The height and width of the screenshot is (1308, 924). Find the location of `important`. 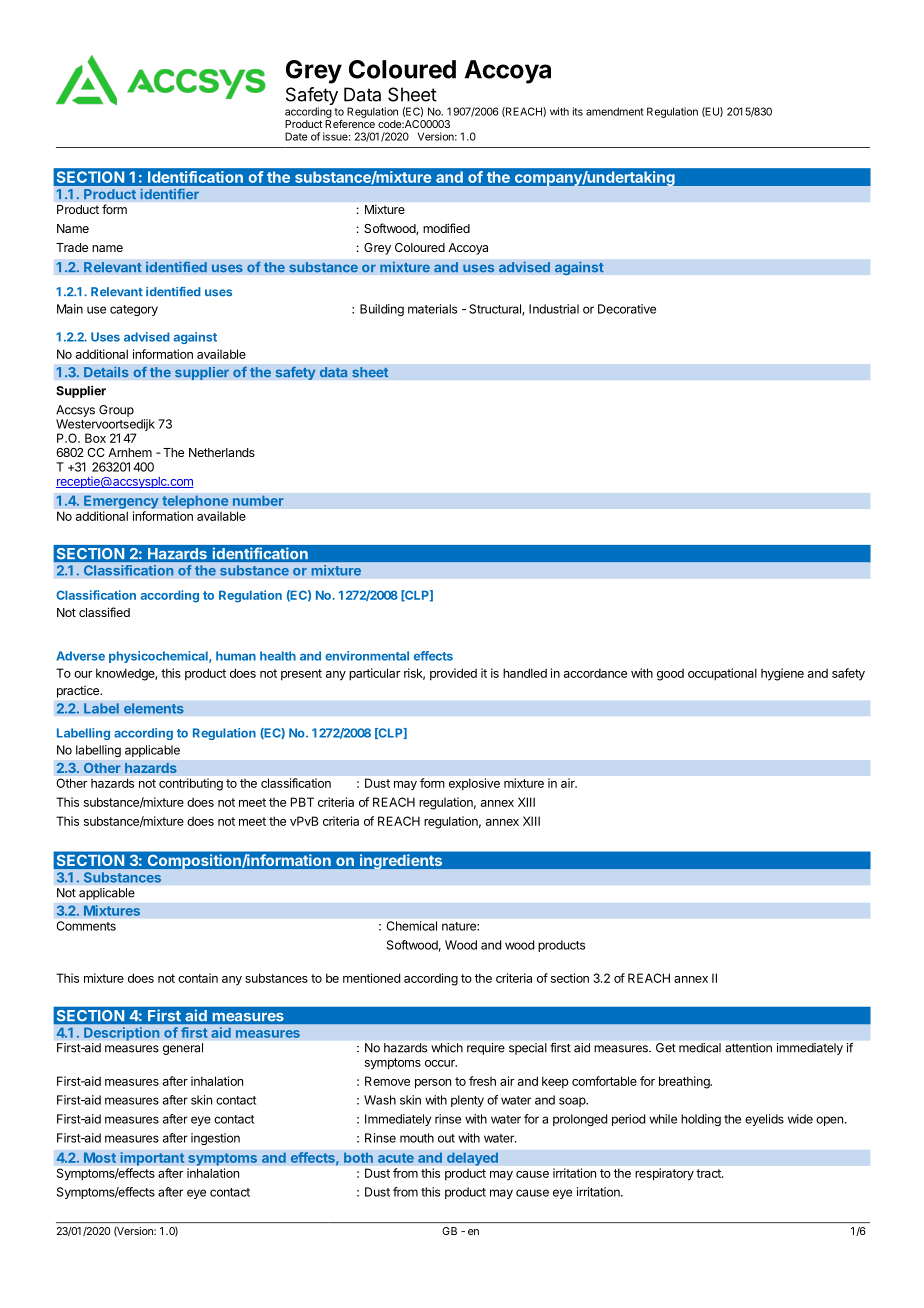

important is located at coordinates (152, 1159).
